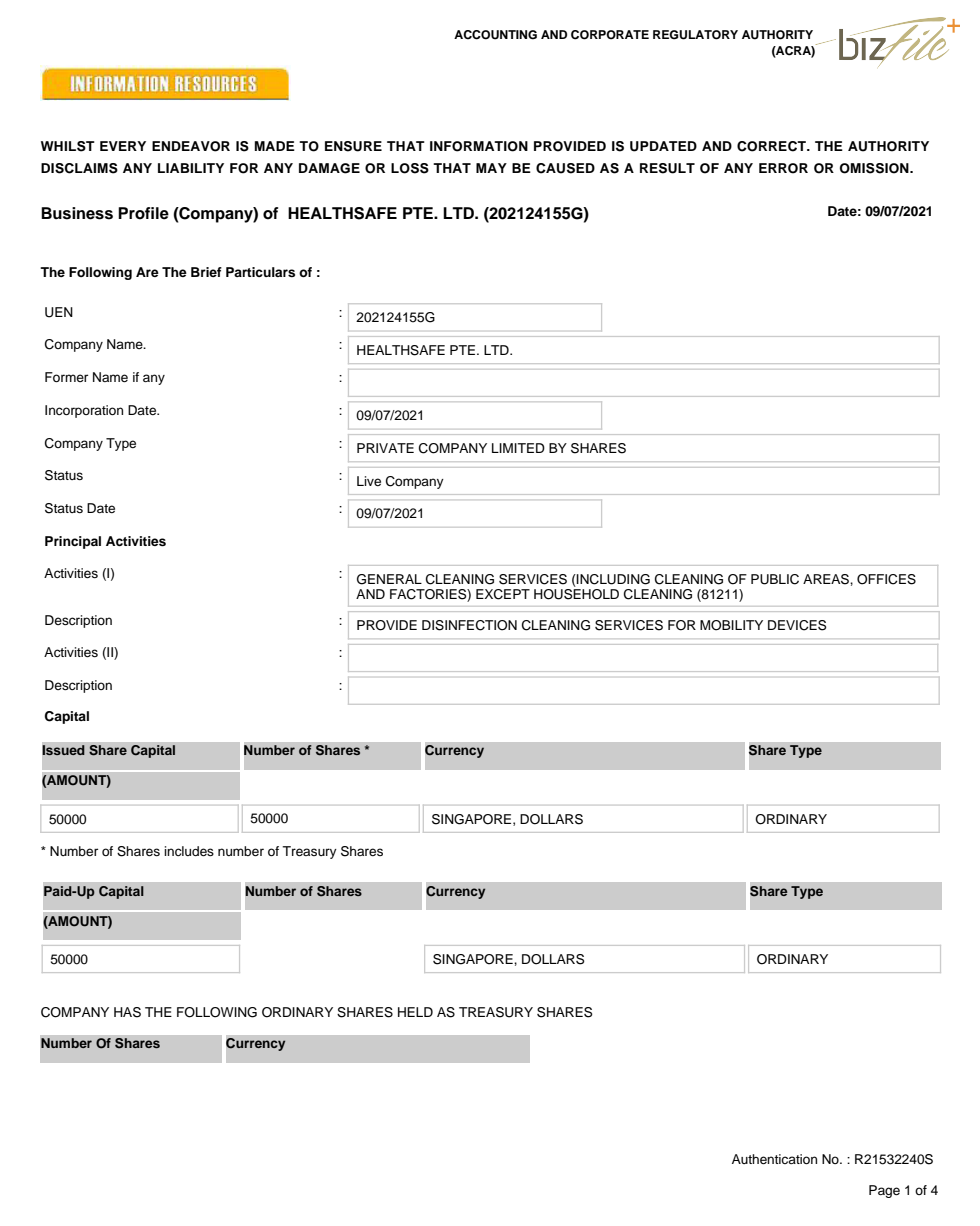  Describe the element at coordinates (775, 579) in the screenshot. I see `PUBLIC` at that location.
